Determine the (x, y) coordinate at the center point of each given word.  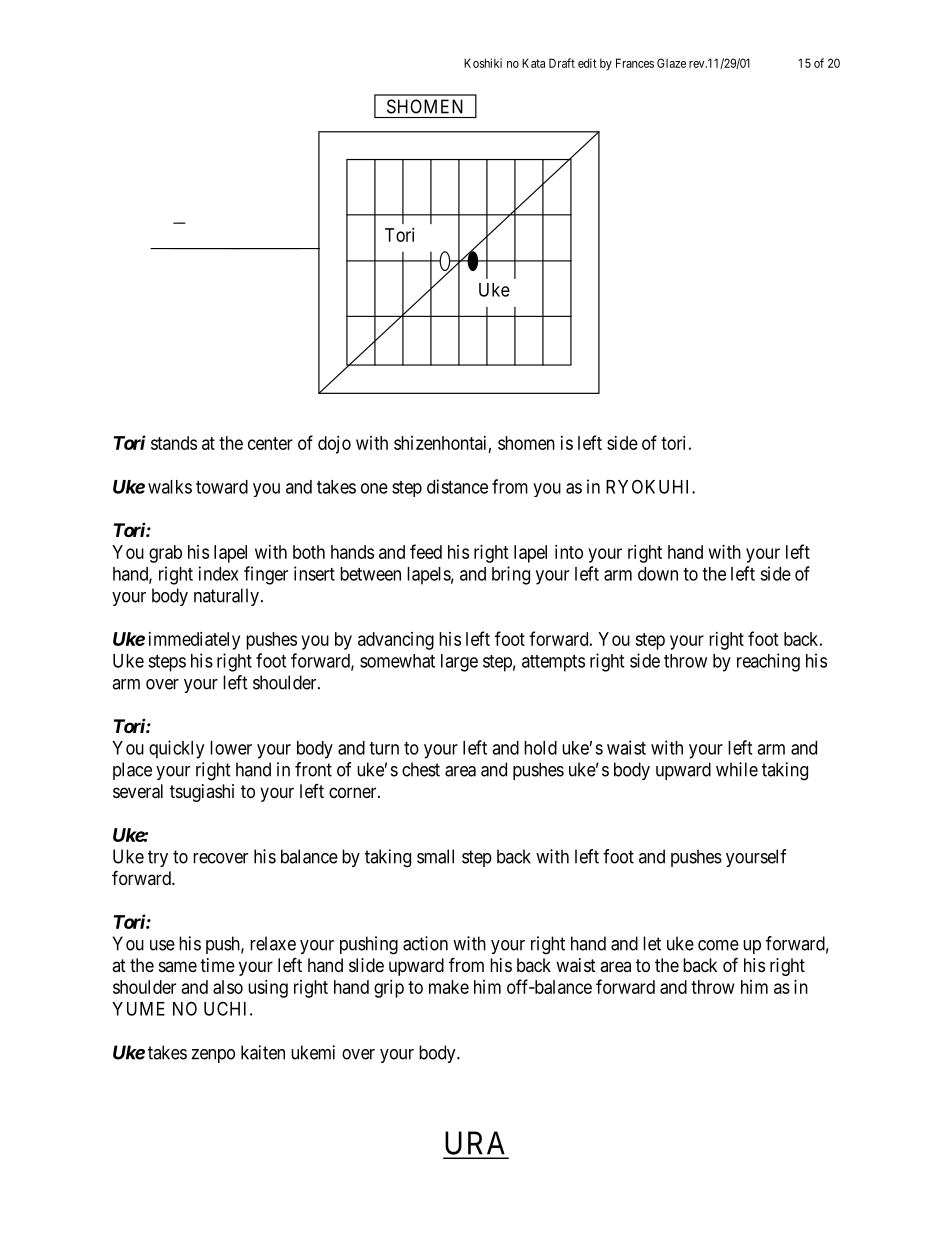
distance (457, 486)
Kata (533, 63)
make (449, 987)
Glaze (671, 63)
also (228, 987)
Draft (562, 63)
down (658, 574)
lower (231, 748)
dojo (334, 445)
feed (426, 551)
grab (165, 554)
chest (421, 769)
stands (174, 443)
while (737, 769)
